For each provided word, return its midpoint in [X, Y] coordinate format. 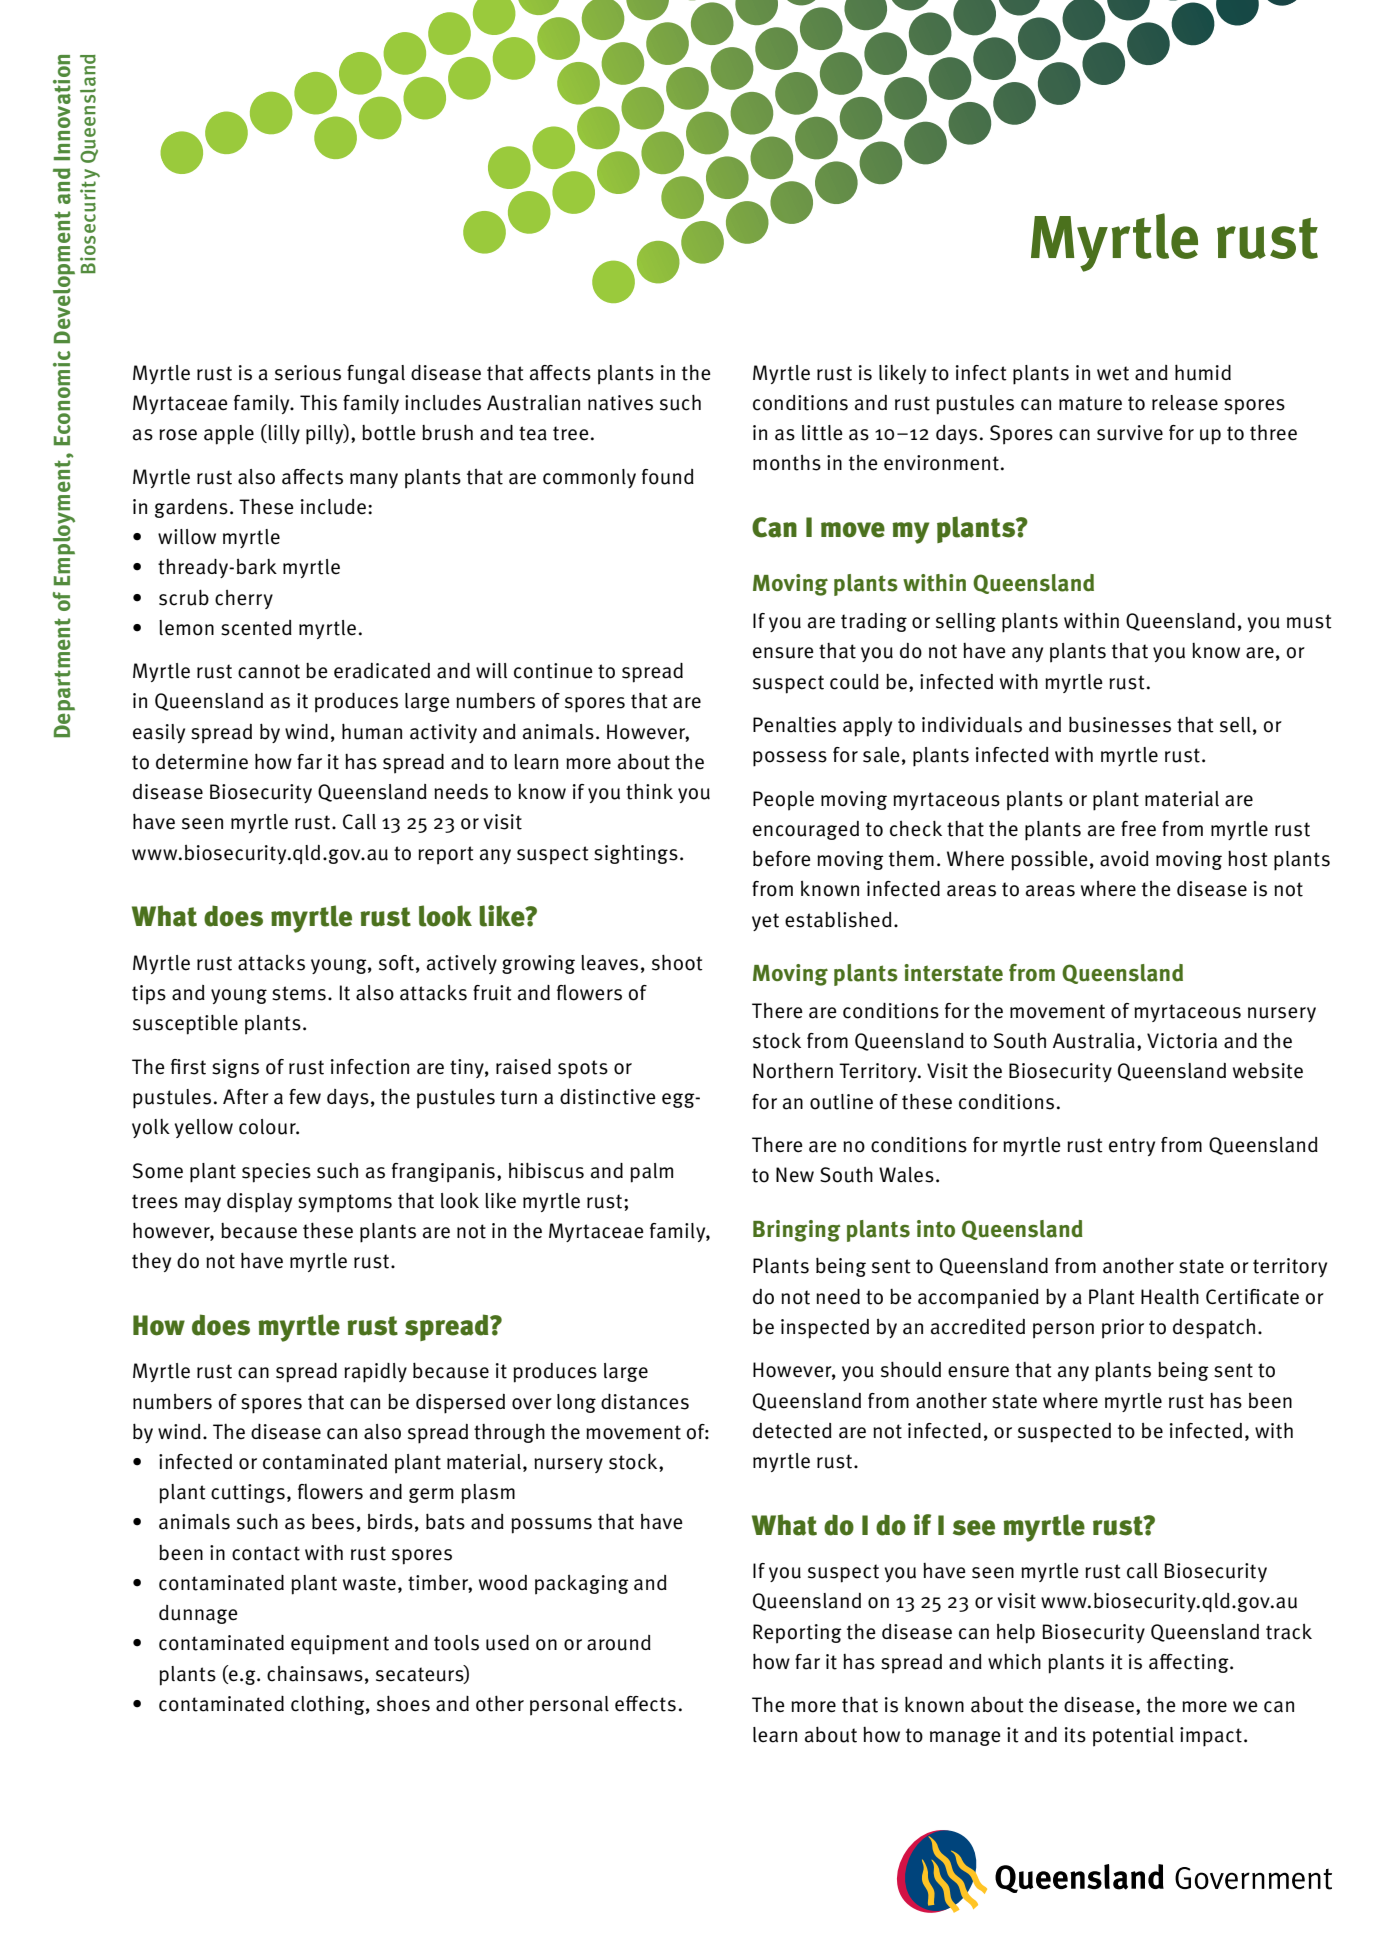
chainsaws [315, 1674]
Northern [793, 1071]
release [1185, 403]
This [318, 403]
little [822, 433]
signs [235, 1068]
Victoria [1182, 1041]
